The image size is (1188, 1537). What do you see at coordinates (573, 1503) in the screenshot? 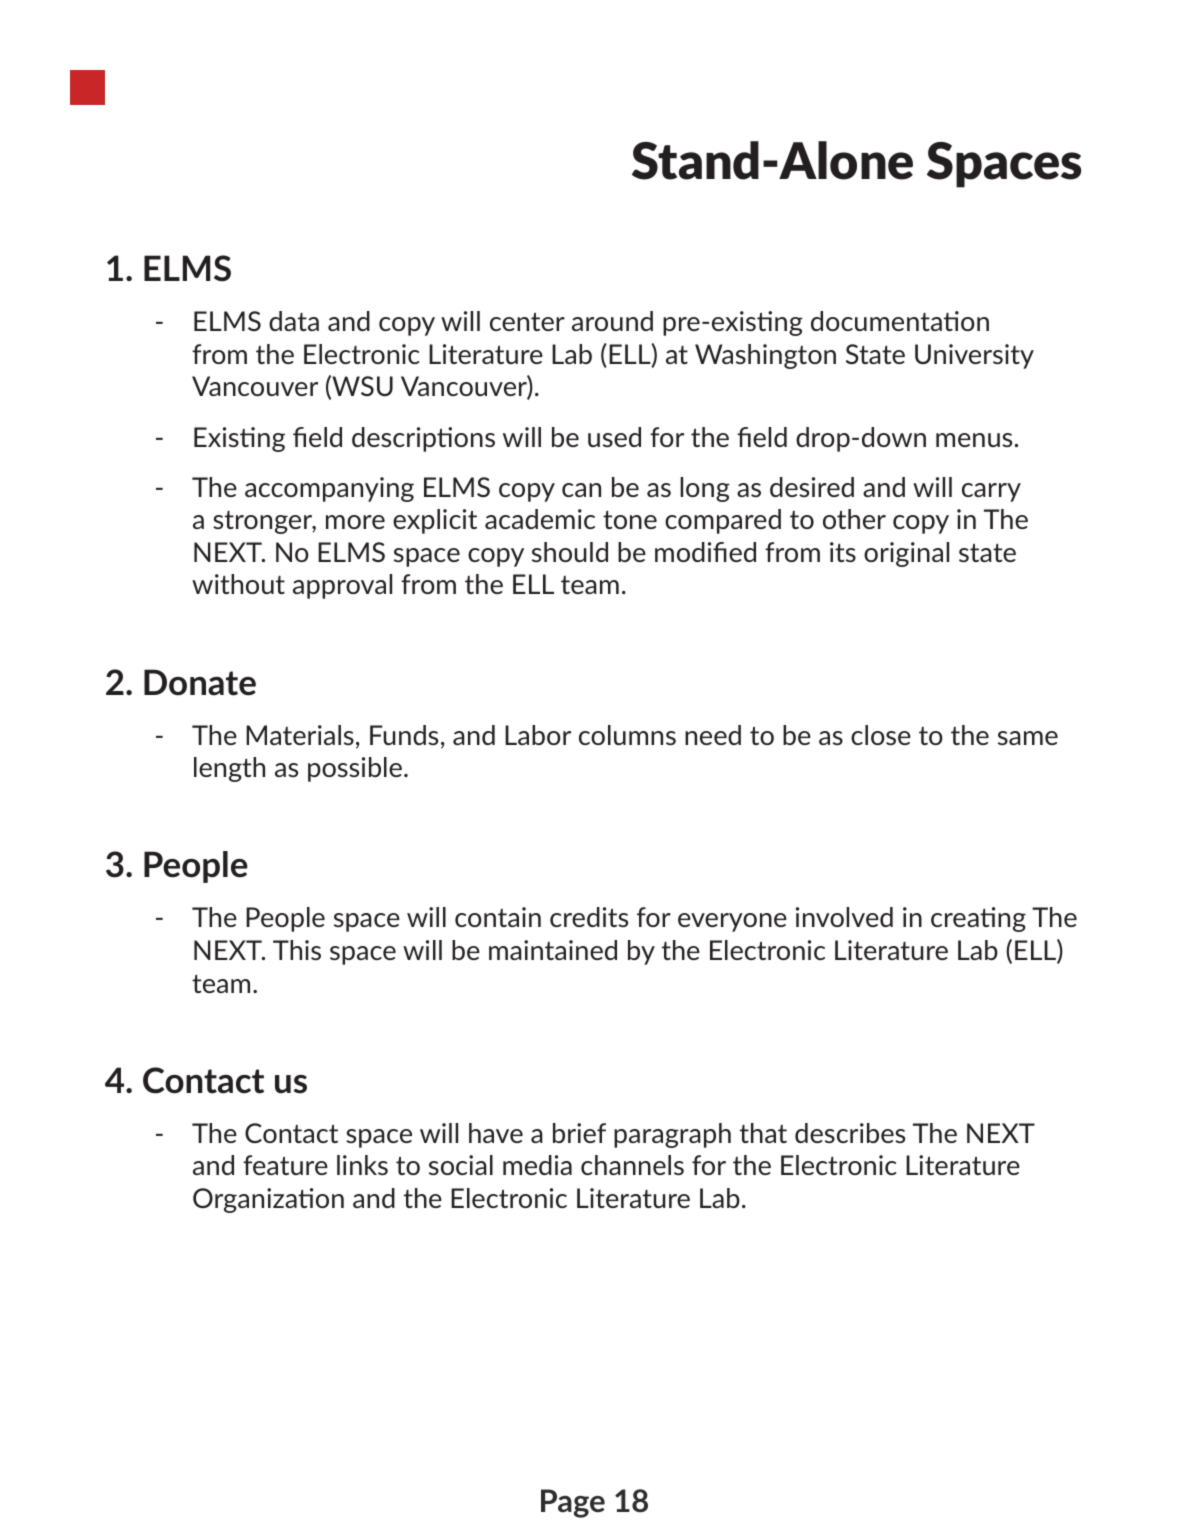
I see `Page` at bounding box center [573, 1503].
